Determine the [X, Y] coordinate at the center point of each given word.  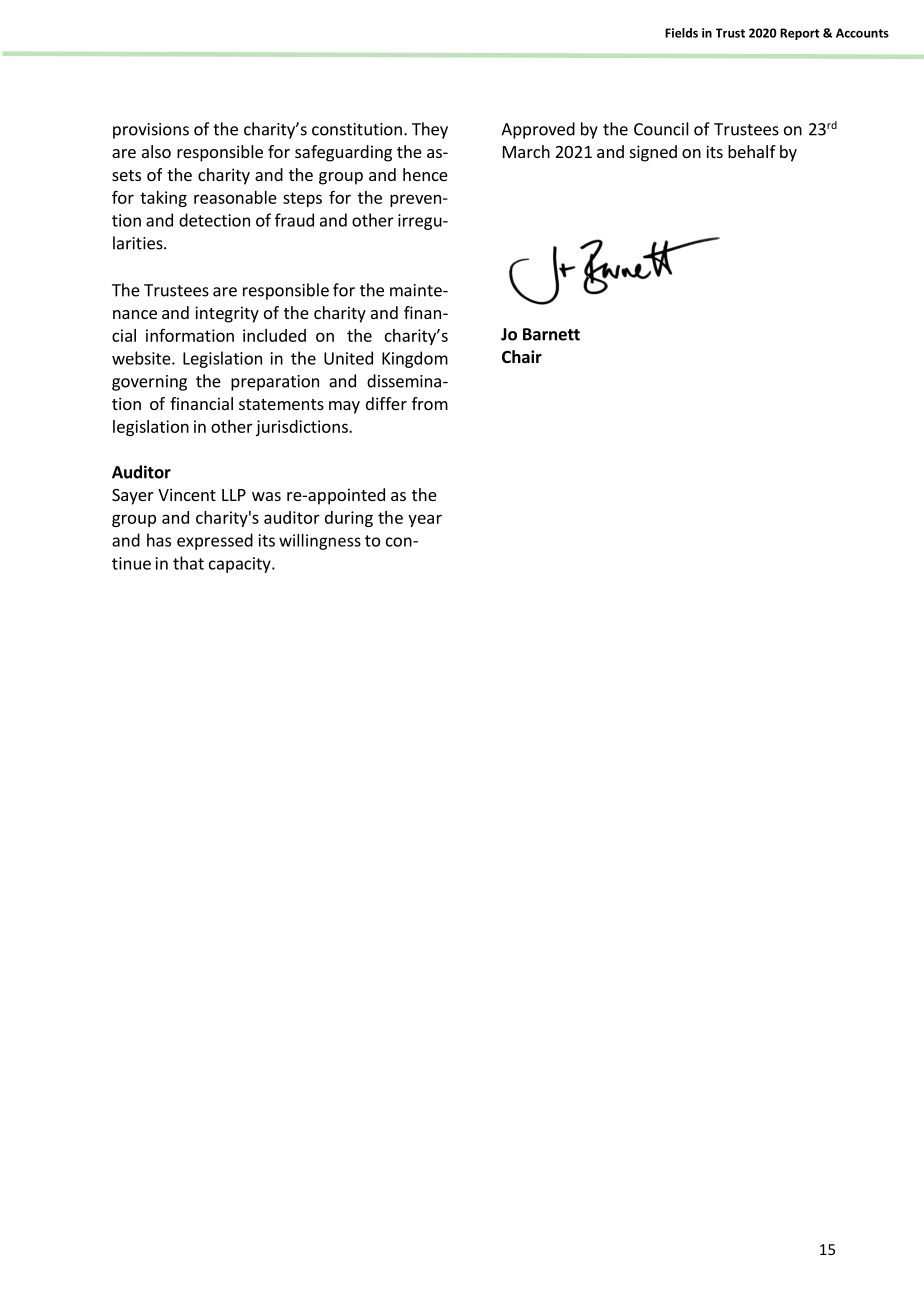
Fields [681, 33]
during [349, 519]
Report [799, 34]
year [425, 520]
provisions [151, 131]
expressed [215, 541]
